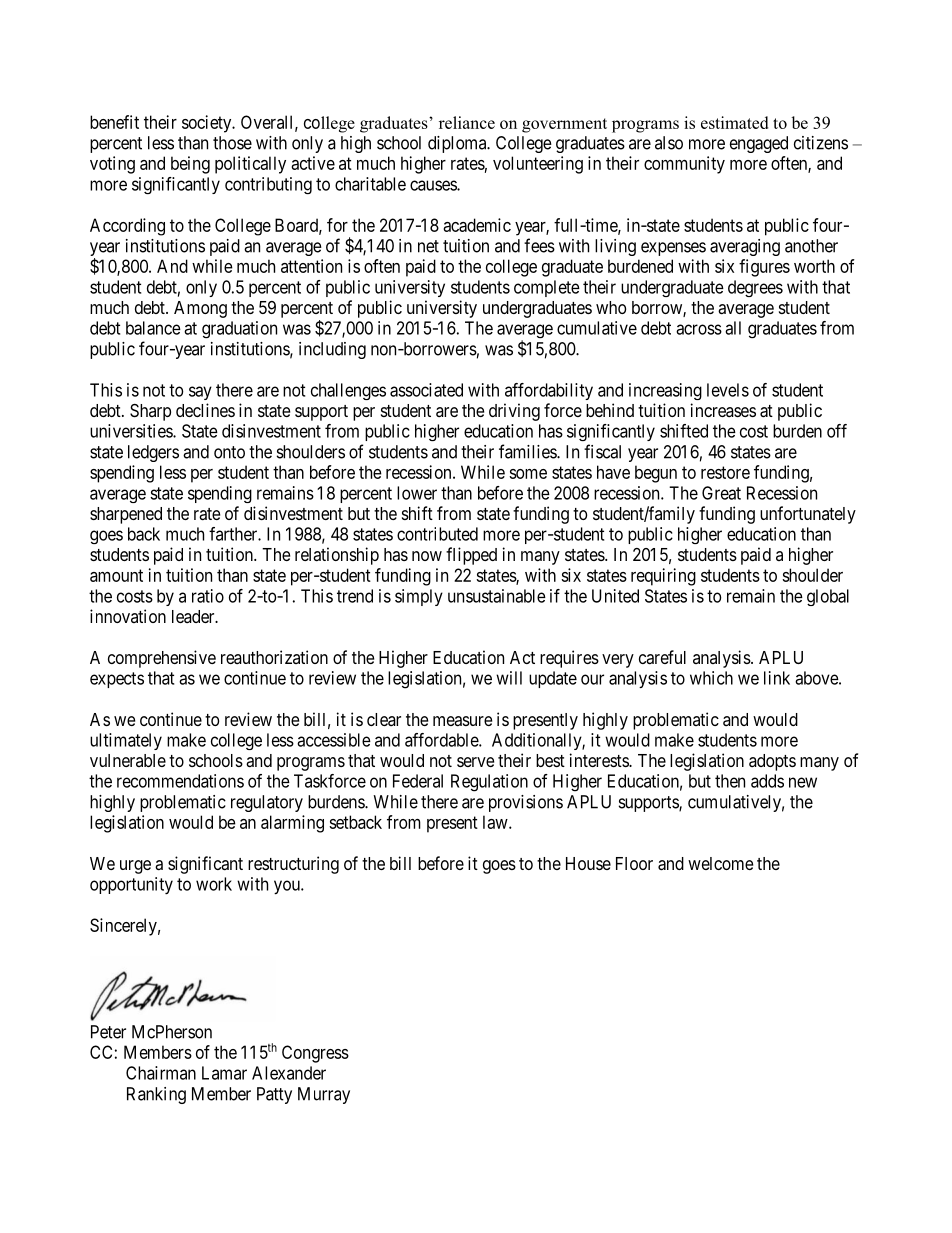 This image has width=952, height=1233. Describe the element at coordinates (634, 863) in the image. I see `Floor` at that location.
